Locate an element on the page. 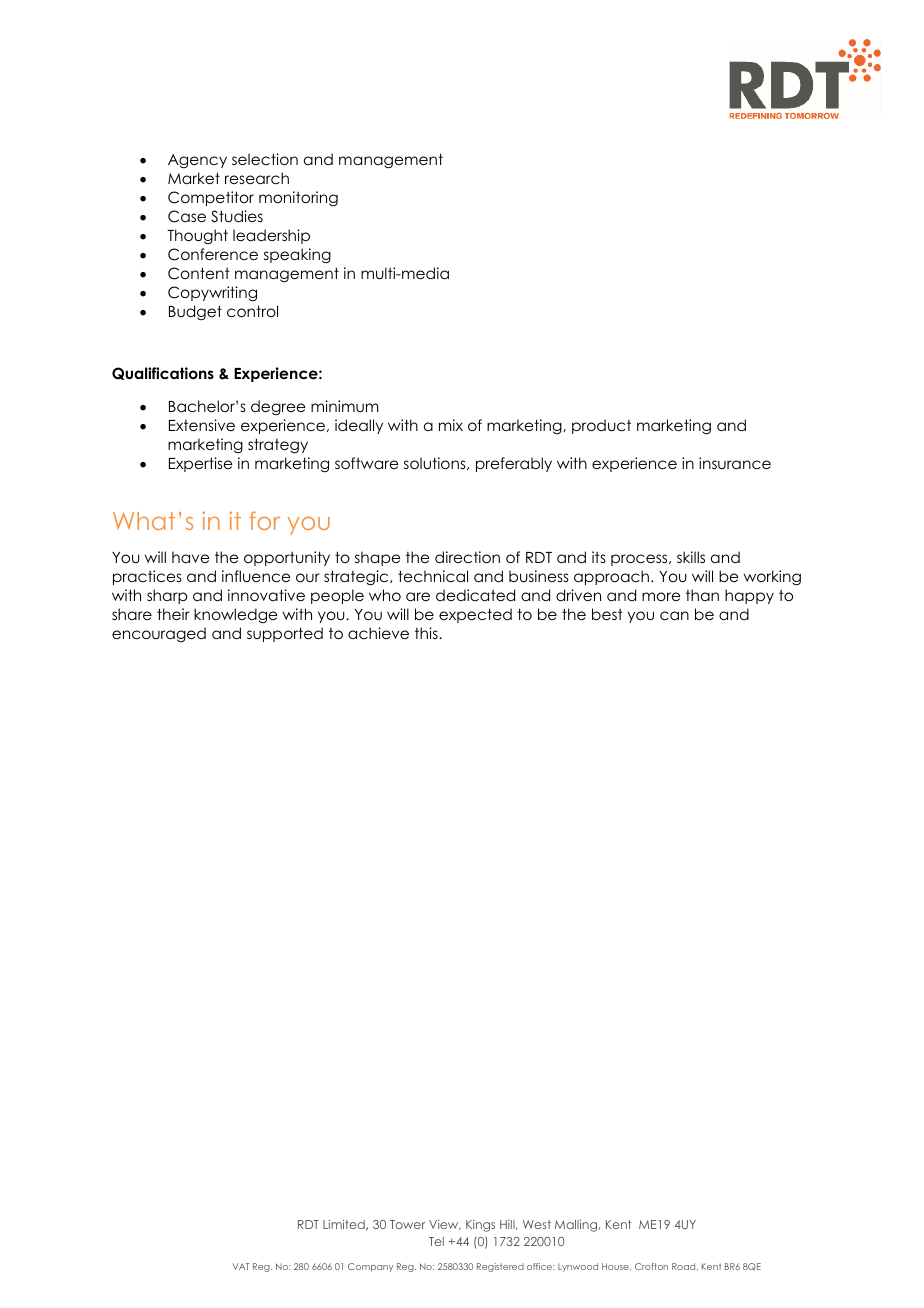 The height and width of the document is (1308, 924). Competitor is located at coordinates (211, 198).
